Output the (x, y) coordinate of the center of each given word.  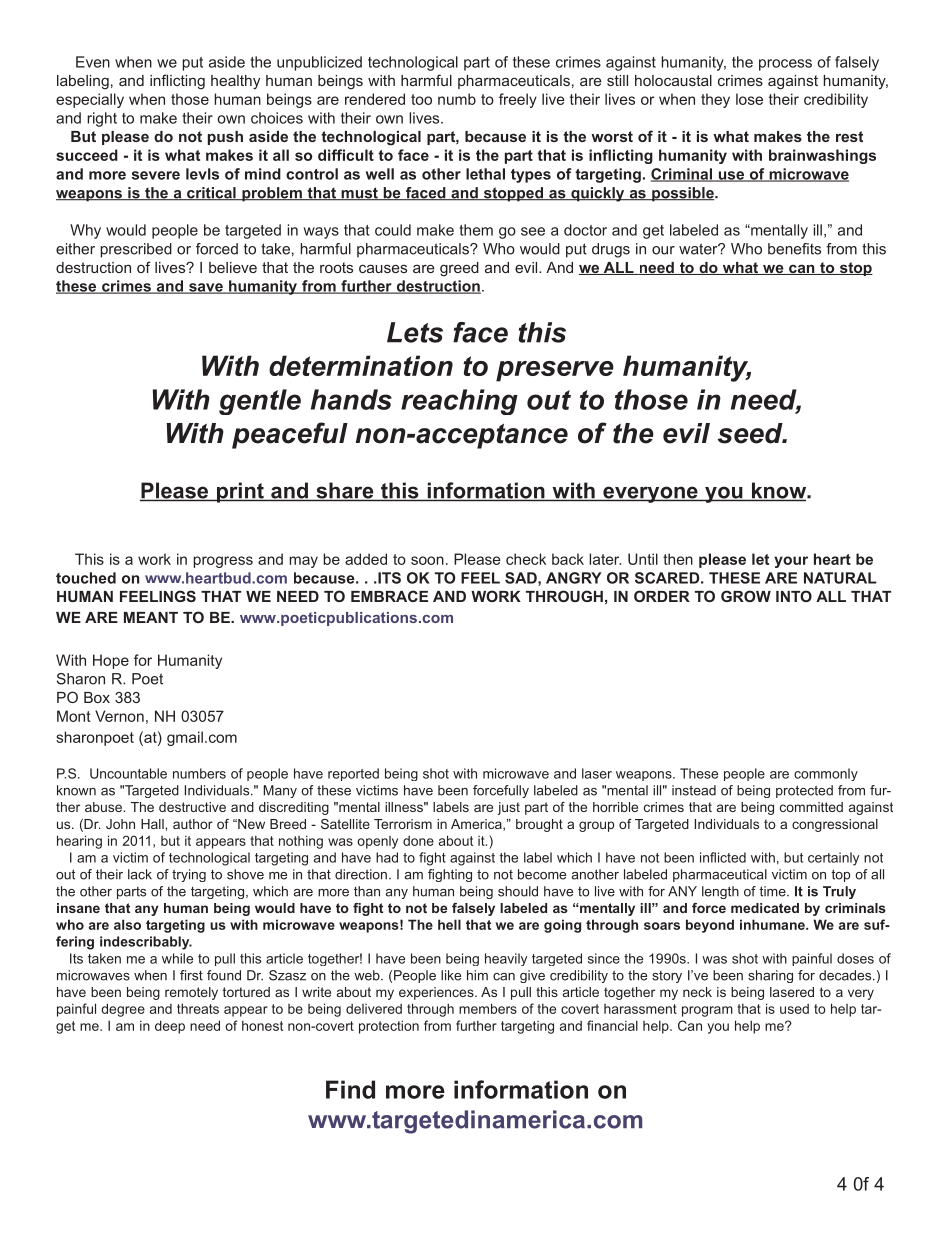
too (421, 99)
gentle (260, 402)
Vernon (119, 716)
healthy (235, 82)
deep (170, 1027)
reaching (459, 402)
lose (749, 99)
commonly (826, 774)
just (508, 808)
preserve (555, 371)
